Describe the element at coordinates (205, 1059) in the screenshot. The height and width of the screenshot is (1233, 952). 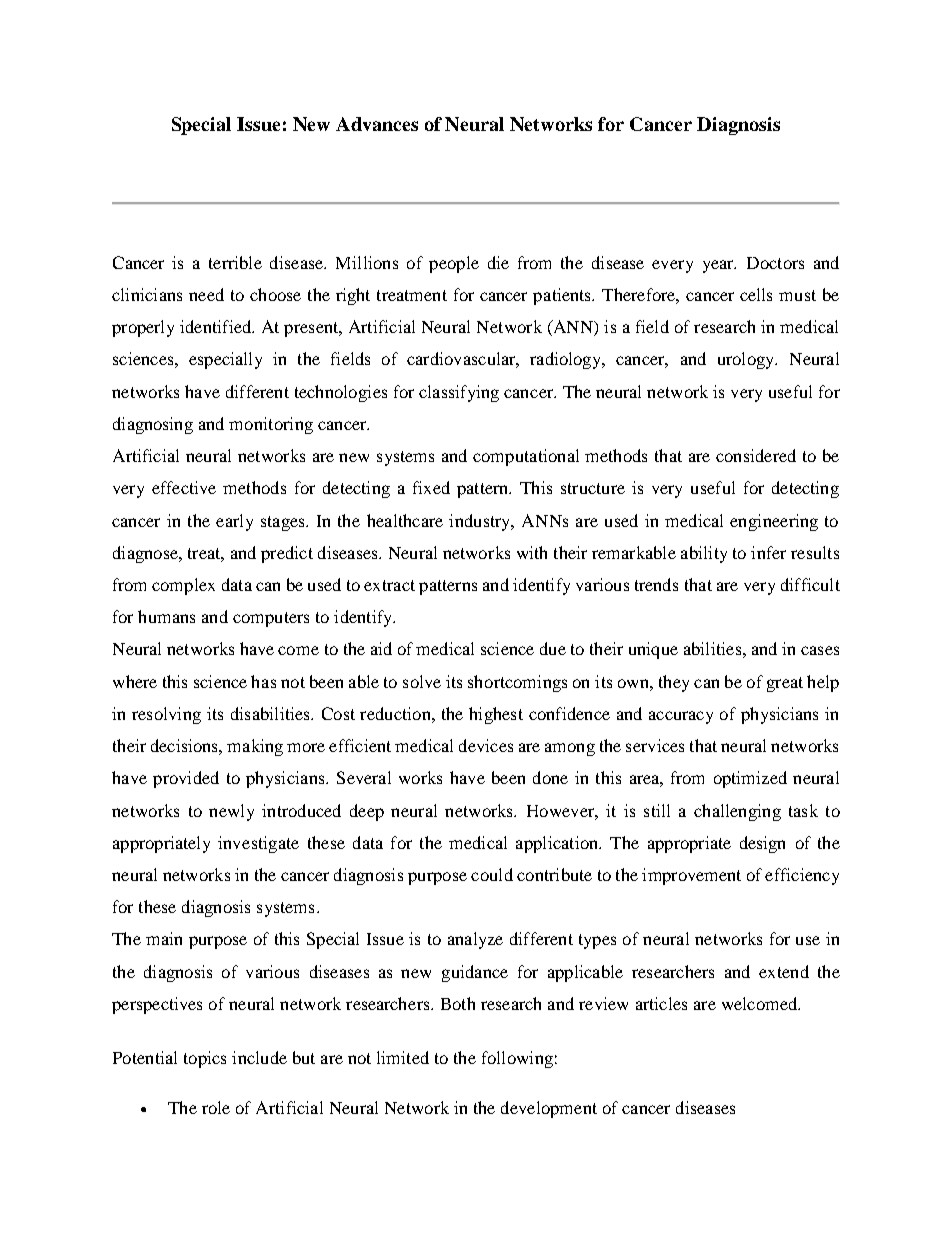
I see `topics` at that location.
